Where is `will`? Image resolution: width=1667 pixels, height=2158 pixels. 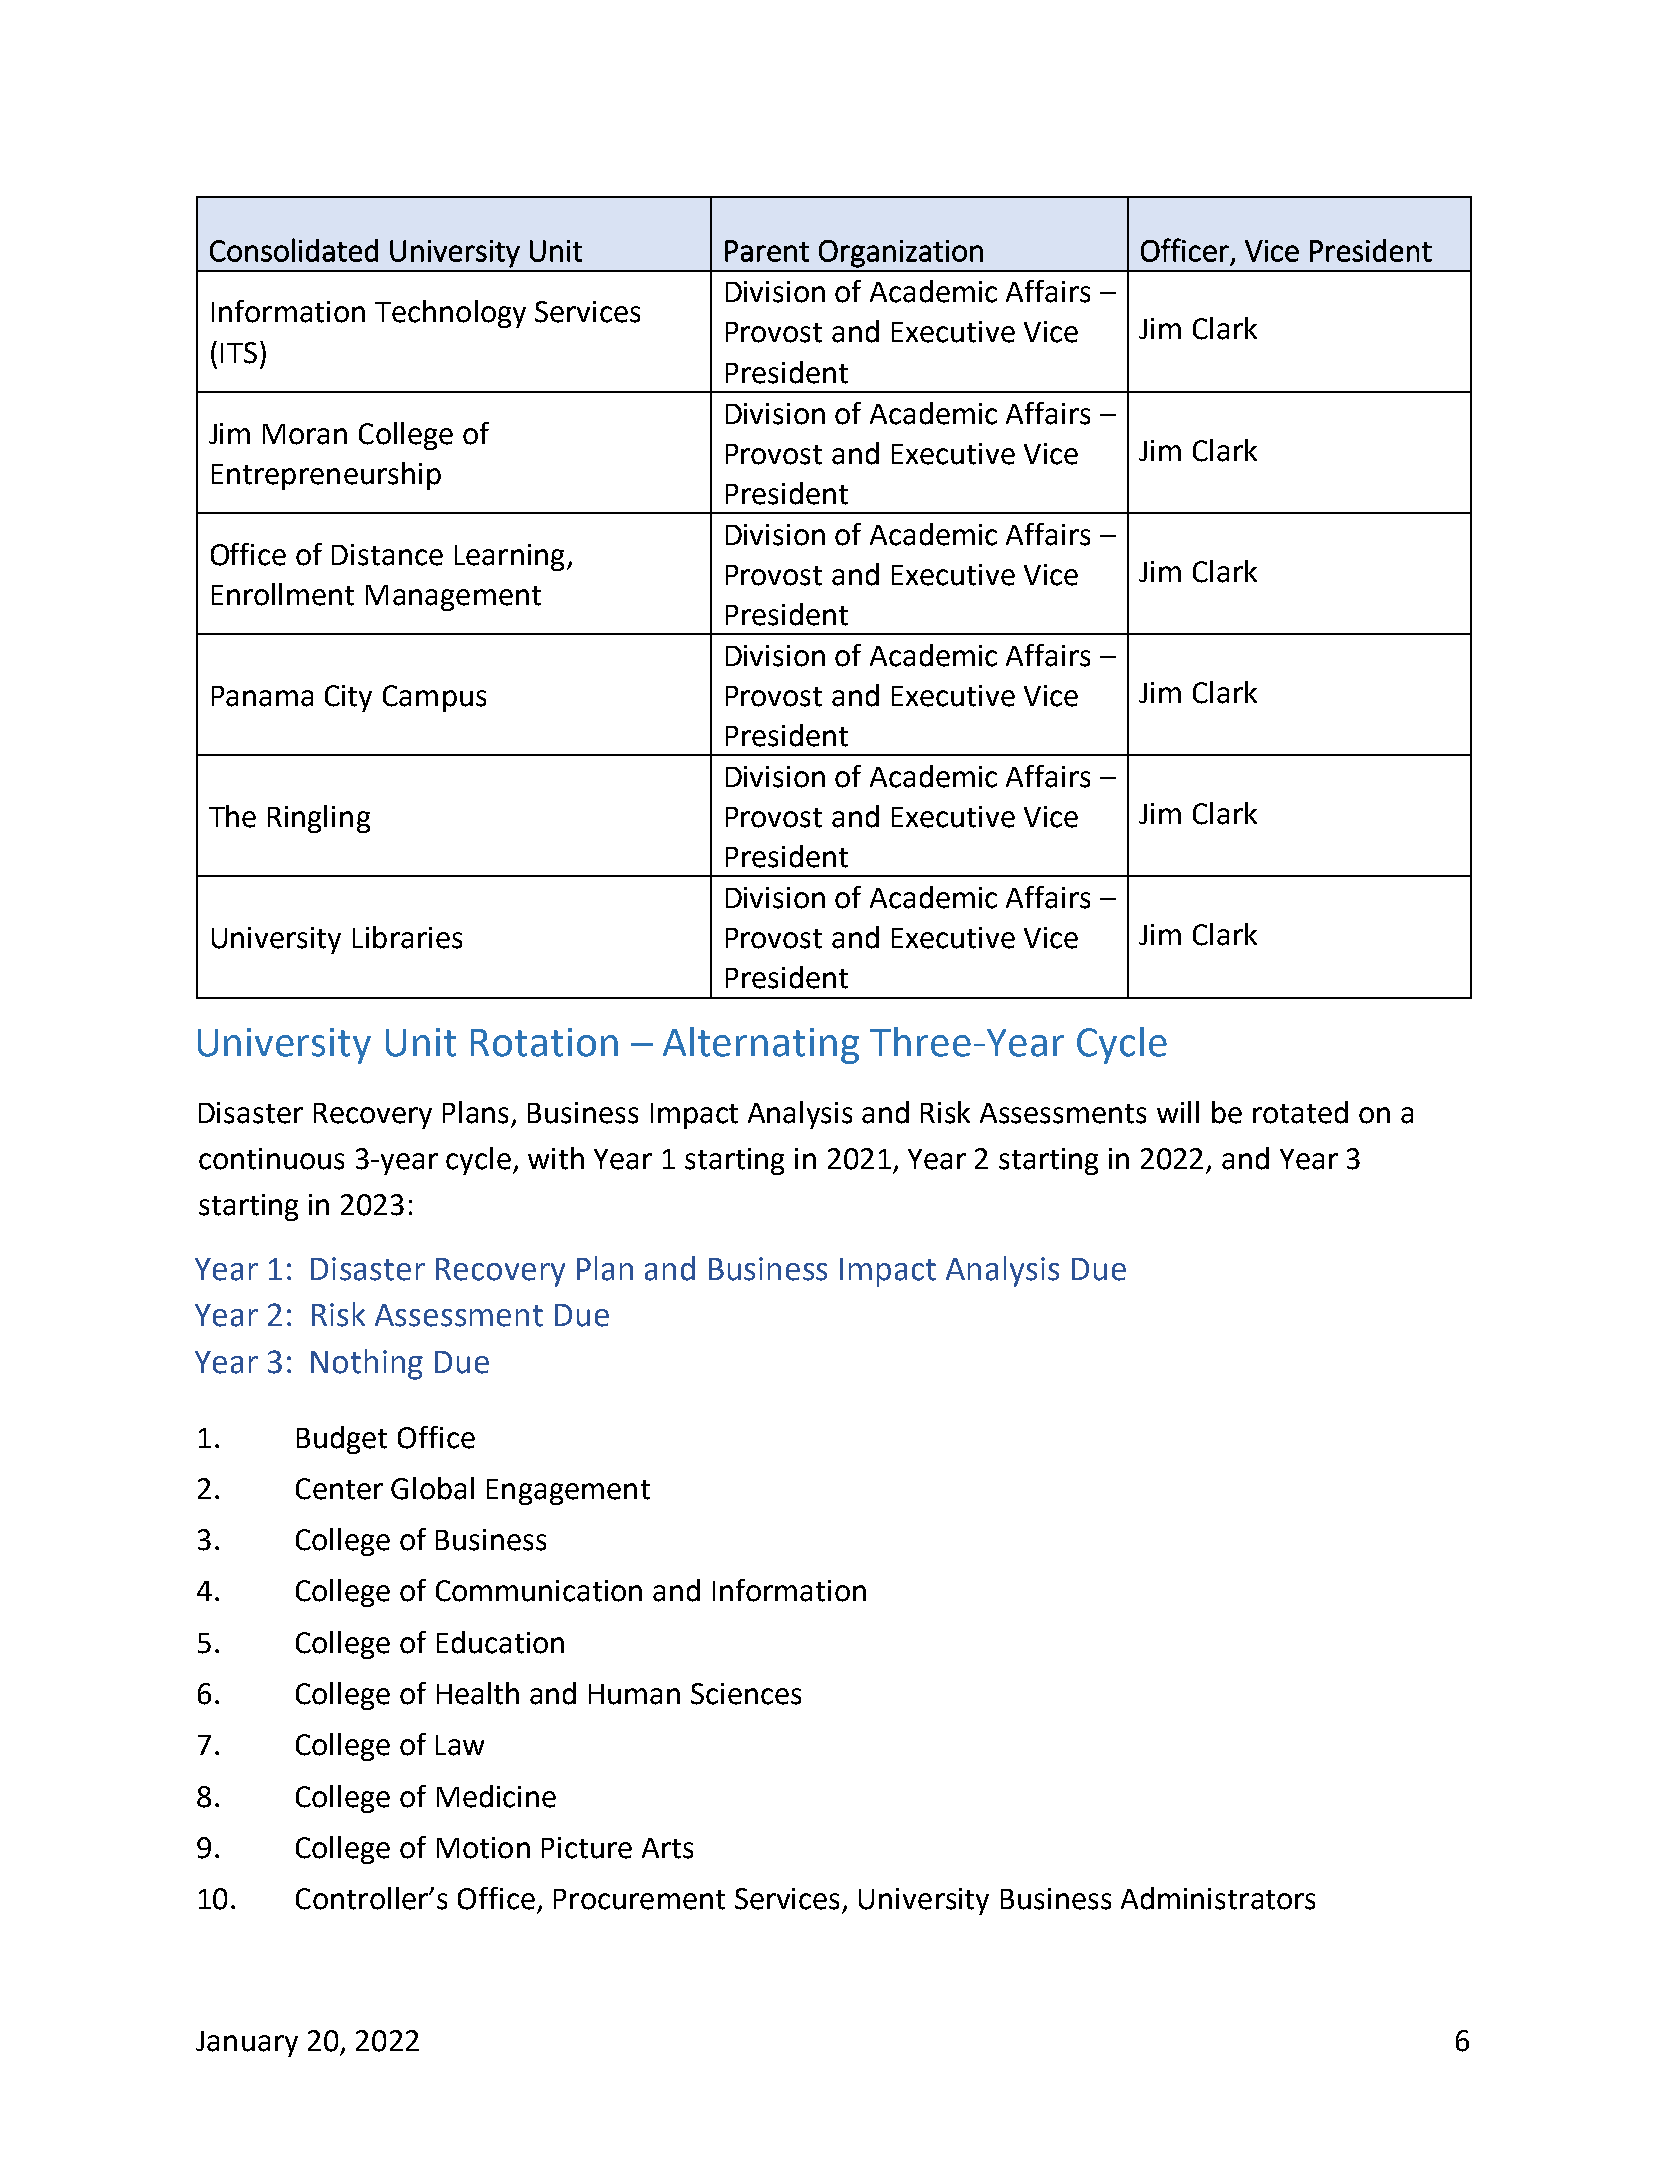
will is located at coordinates (1178, 1112).
